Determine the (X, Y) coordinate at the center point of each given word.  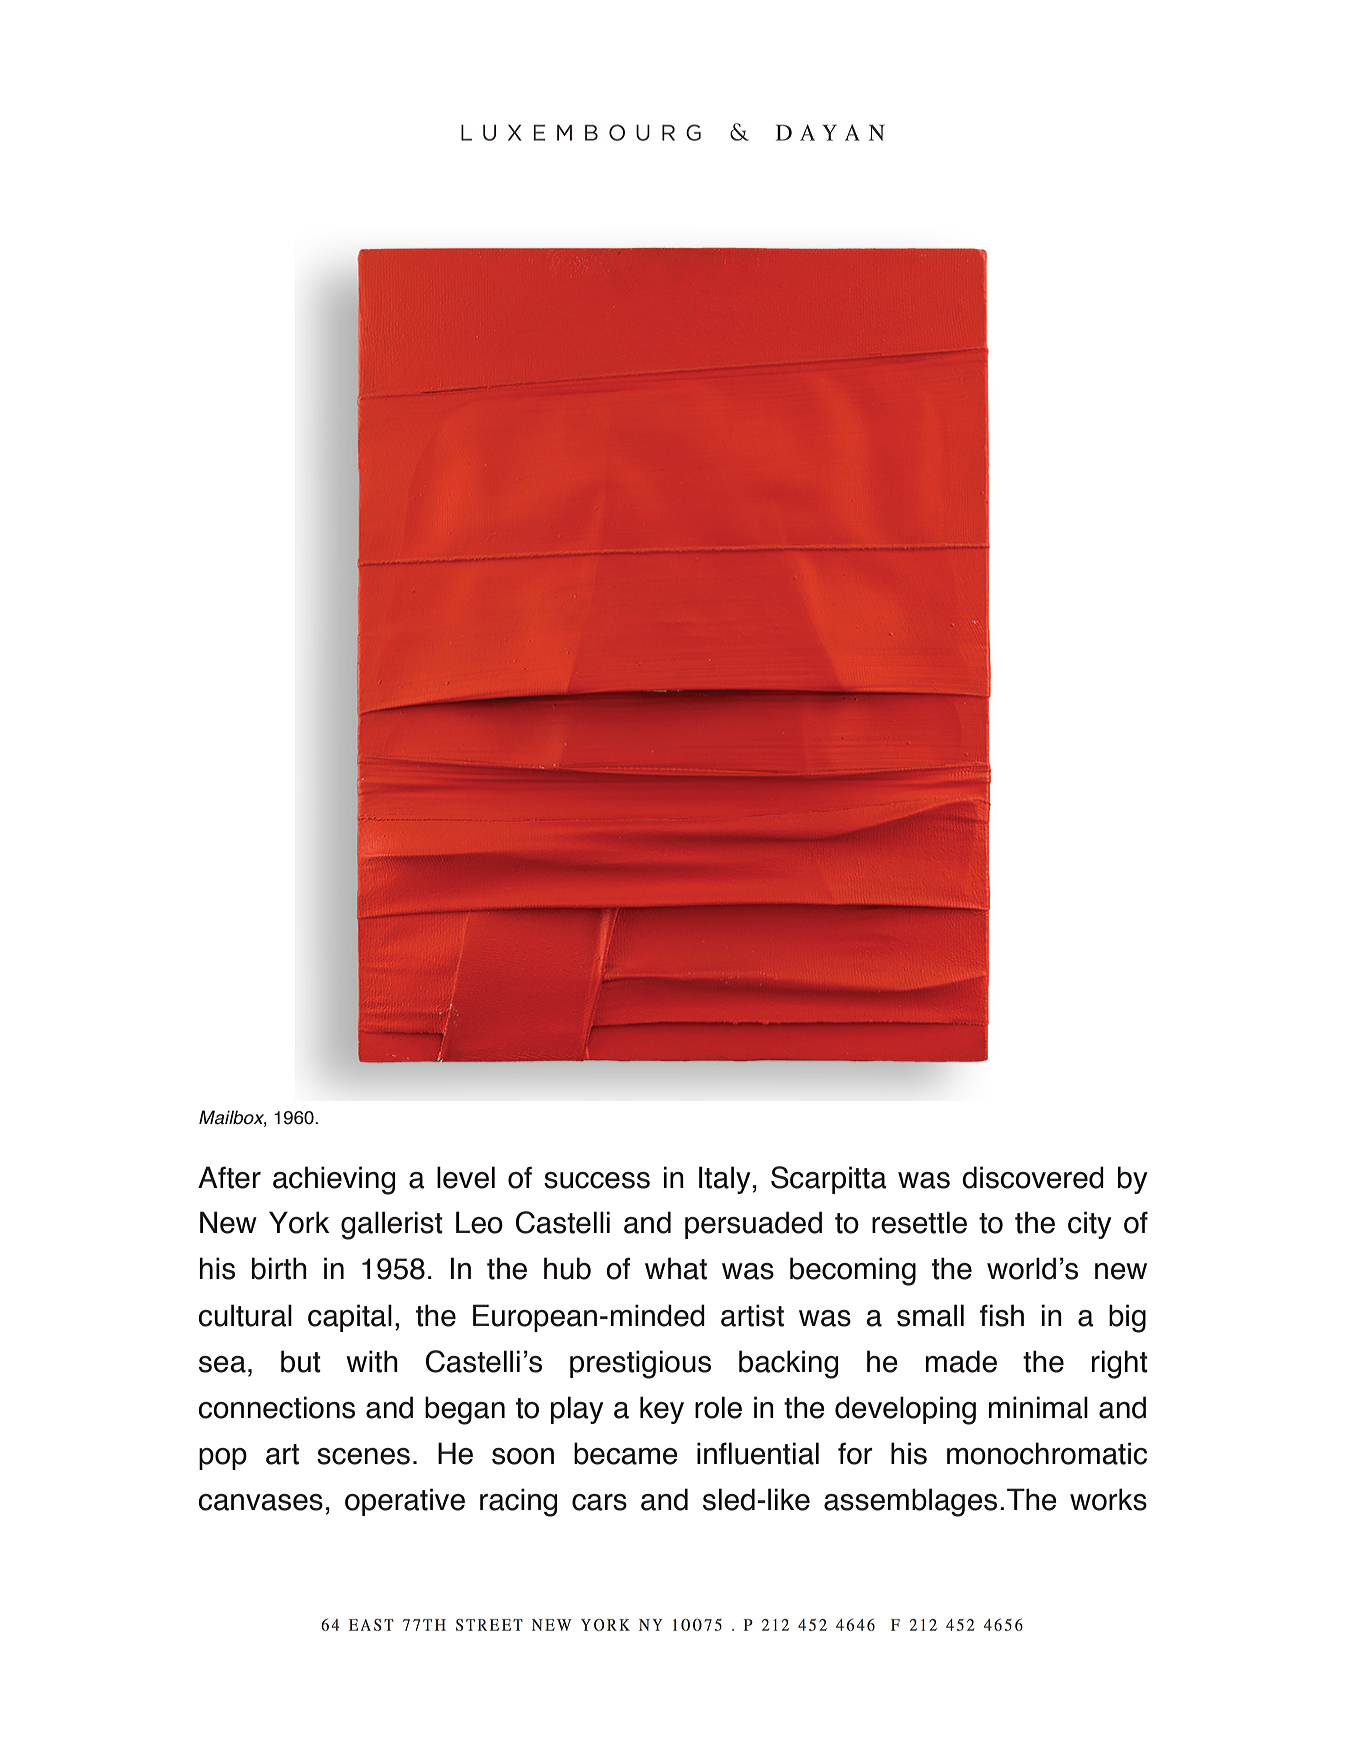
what (676, 1268)
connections (276, 1407)
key (662, 1410)
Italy (725, 1180)
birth (279, 1268)
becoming (853, 1271)
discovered (1033, 1177)
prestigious (640, 1364)
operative (405, 1502)
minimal (1038, 1407)
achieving (334, 1180)
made (961, 1361)
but (301, 1361)
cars (599, 1502)
